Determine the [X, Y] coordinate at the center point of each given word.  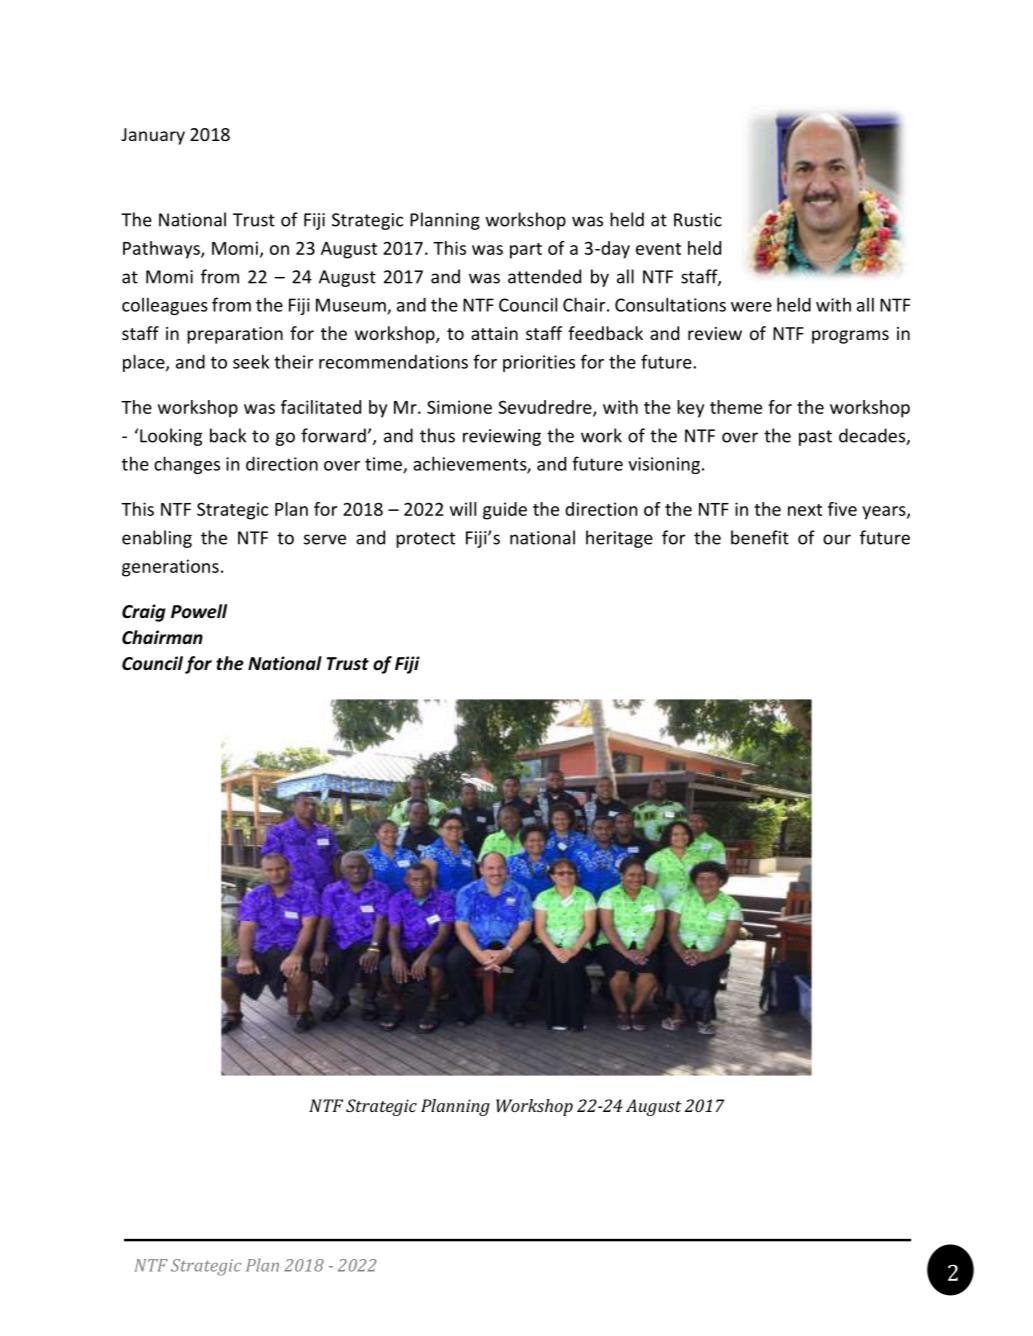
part [526, 251]
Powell [199, 611]
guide [505, 511]
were [751, 307]
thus [437, 435]
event [658, 249]
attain [494, 333]
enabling [157, 539]
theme [736, 407]
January [153, 136]
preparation [235, 335]
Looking [171, 437]
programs [850, 337]
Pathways [162, 250]
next [805, 510]
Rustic [698, 220]
